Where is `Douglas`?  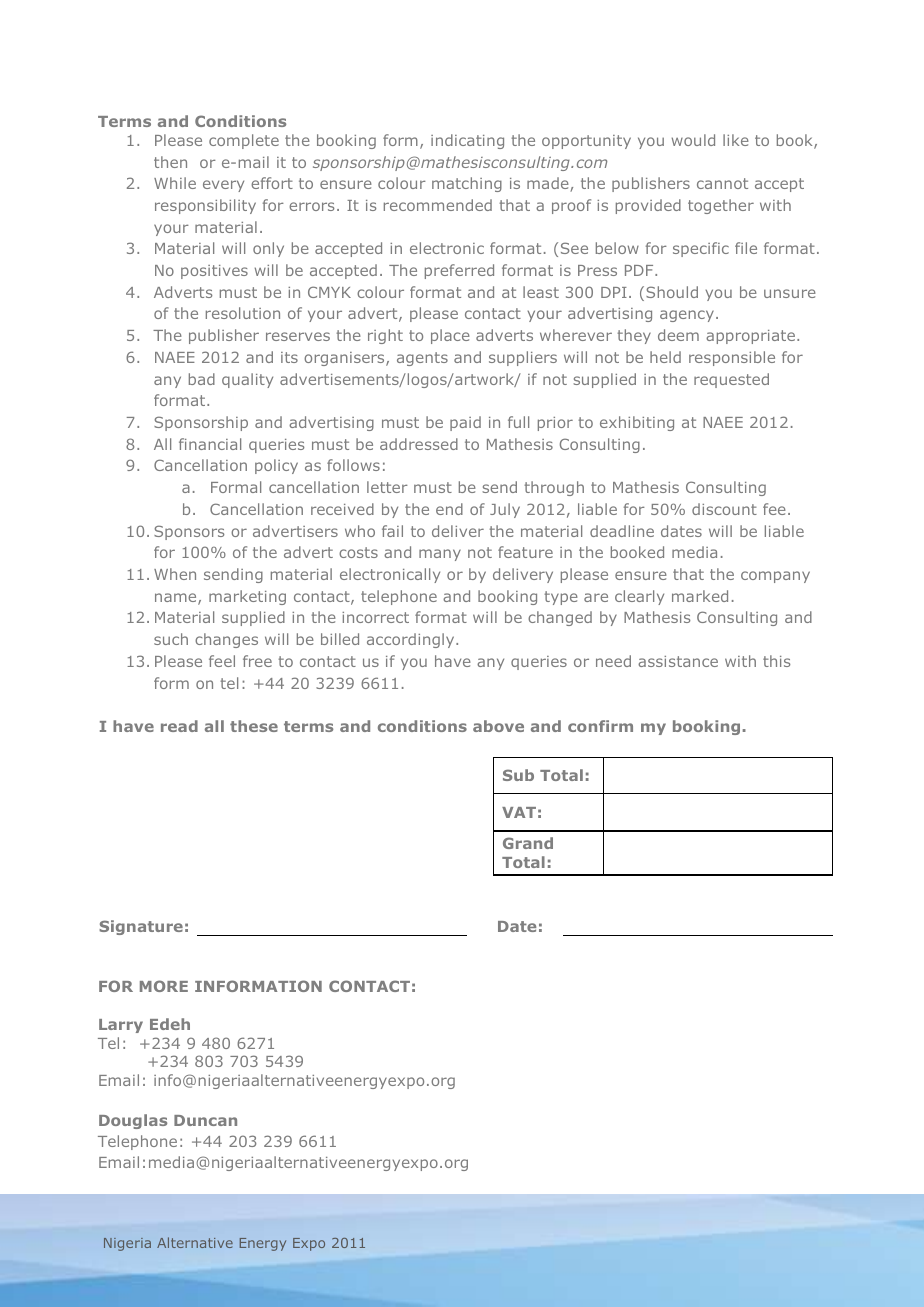
Douglas is located at coordinates (133, 1121).
